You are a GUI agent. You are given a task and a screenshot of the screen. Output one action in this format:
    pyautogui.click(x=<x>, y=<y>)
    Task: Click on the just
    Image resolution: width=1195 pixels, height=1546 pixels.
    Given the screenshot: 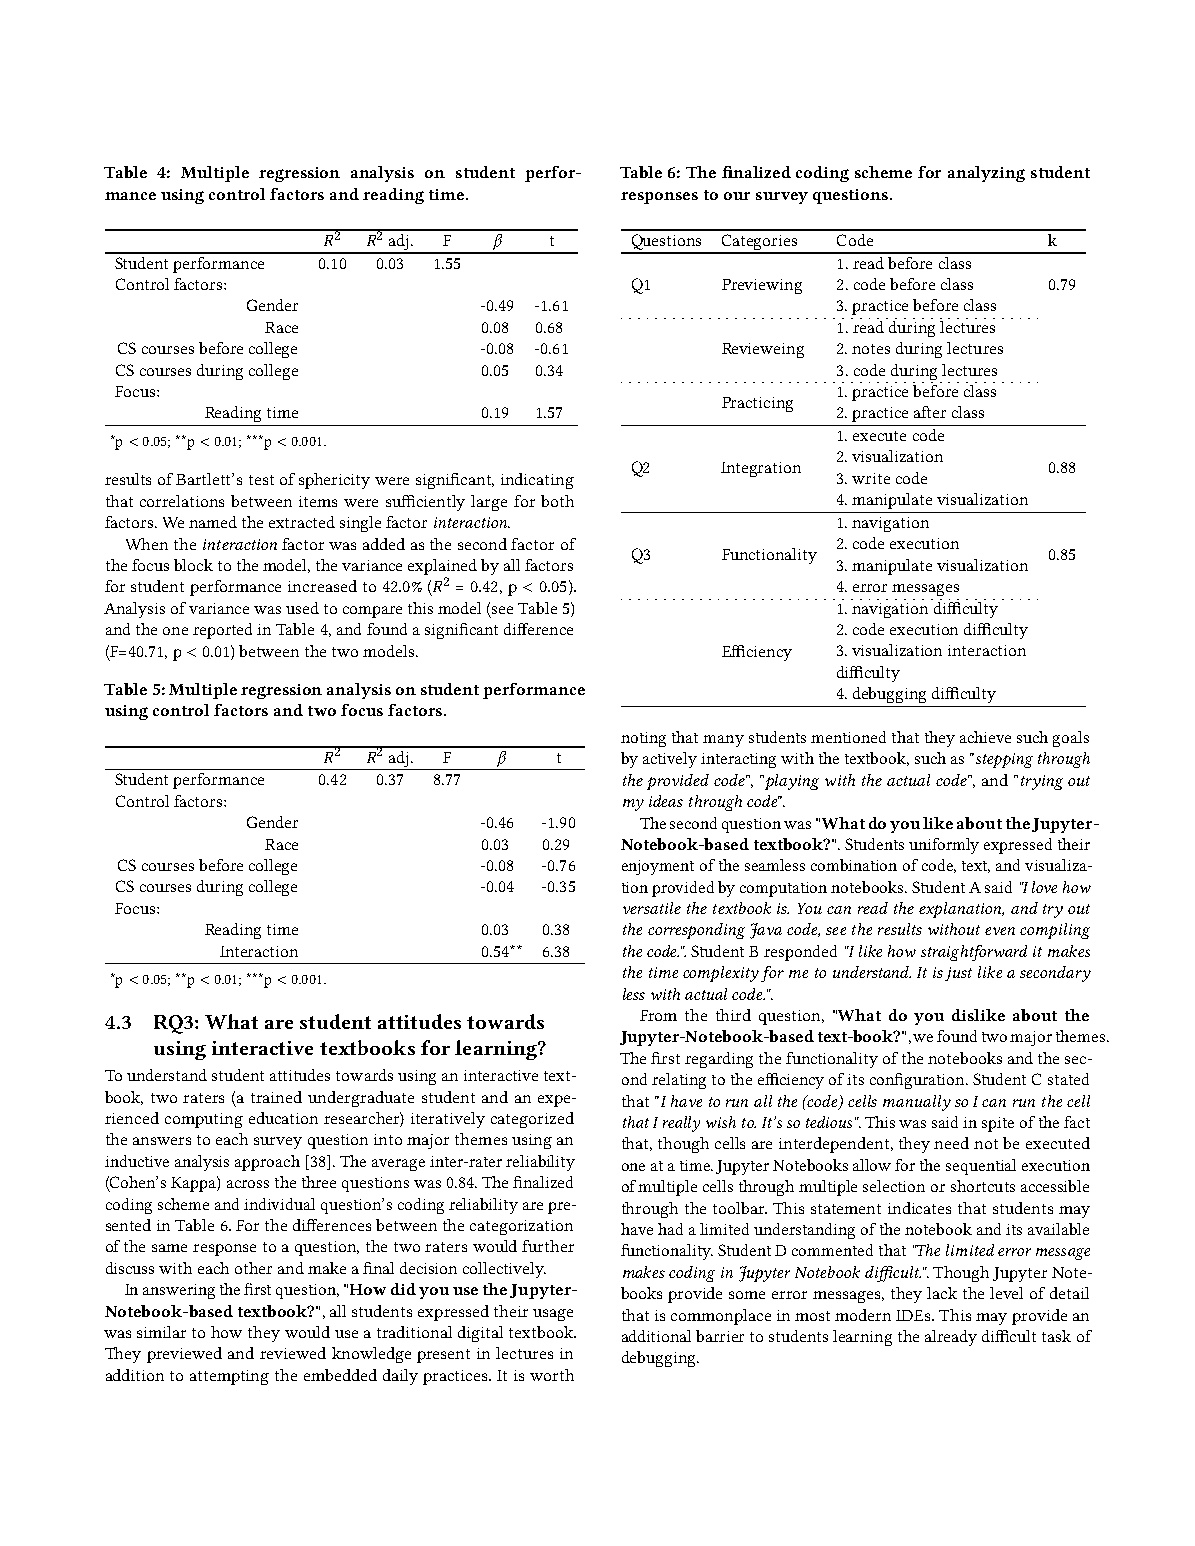 What is the action you would take?
    pyautogui.click(x=958, y=974)
